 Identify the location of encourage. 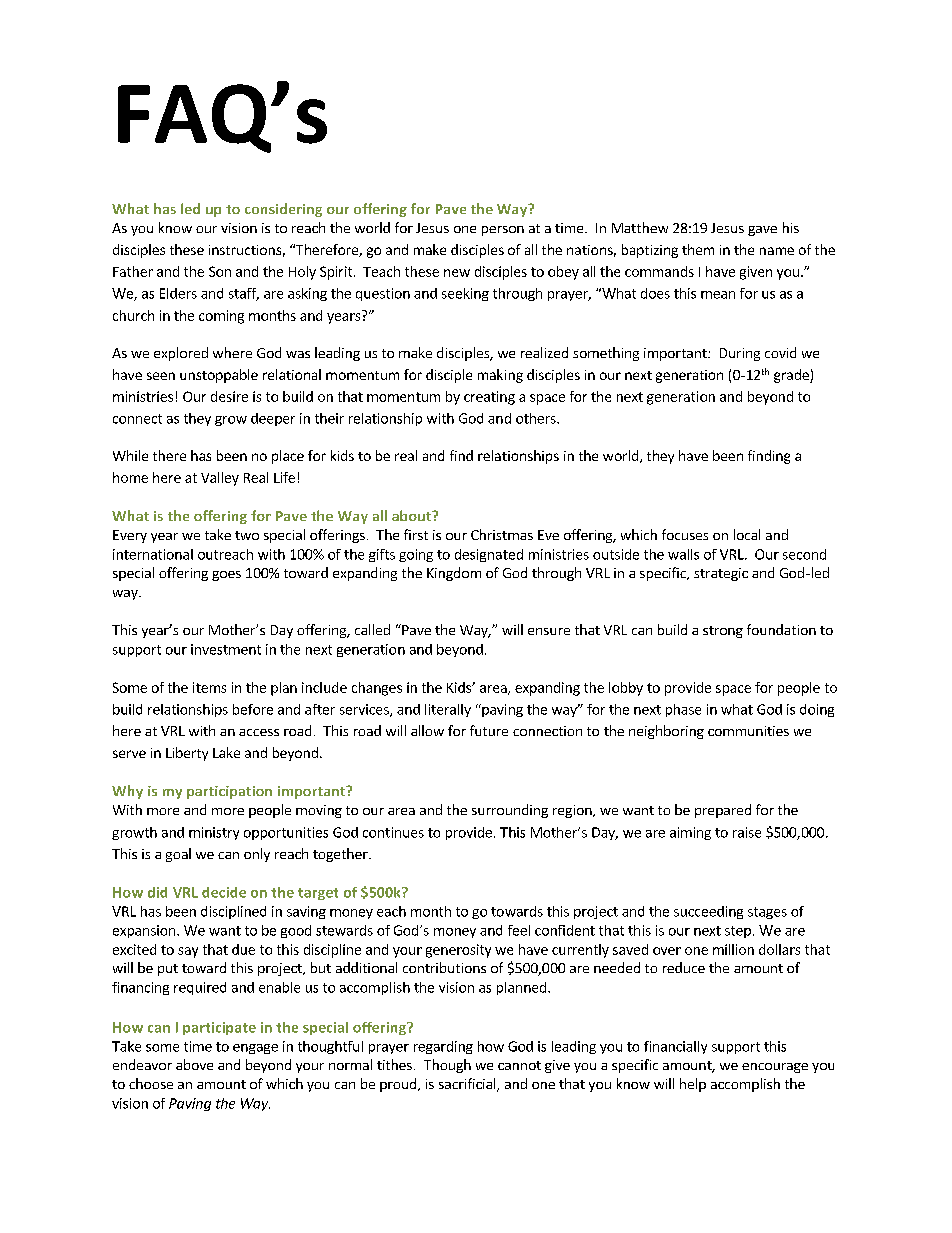
(775, 1068).
